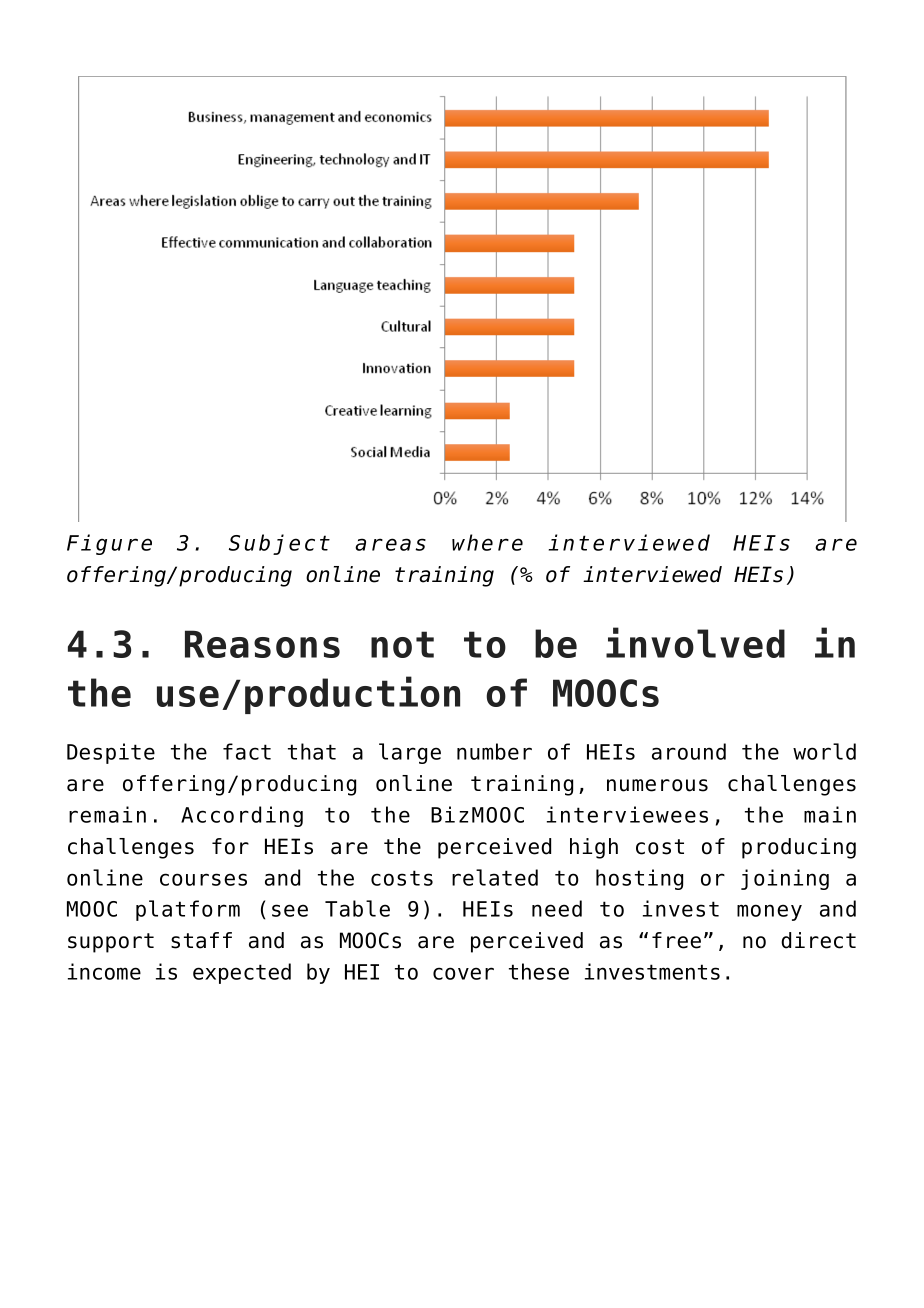  Describe the element at coordinates (109, 544) in the screenshot. I see `Figure` at that location.
